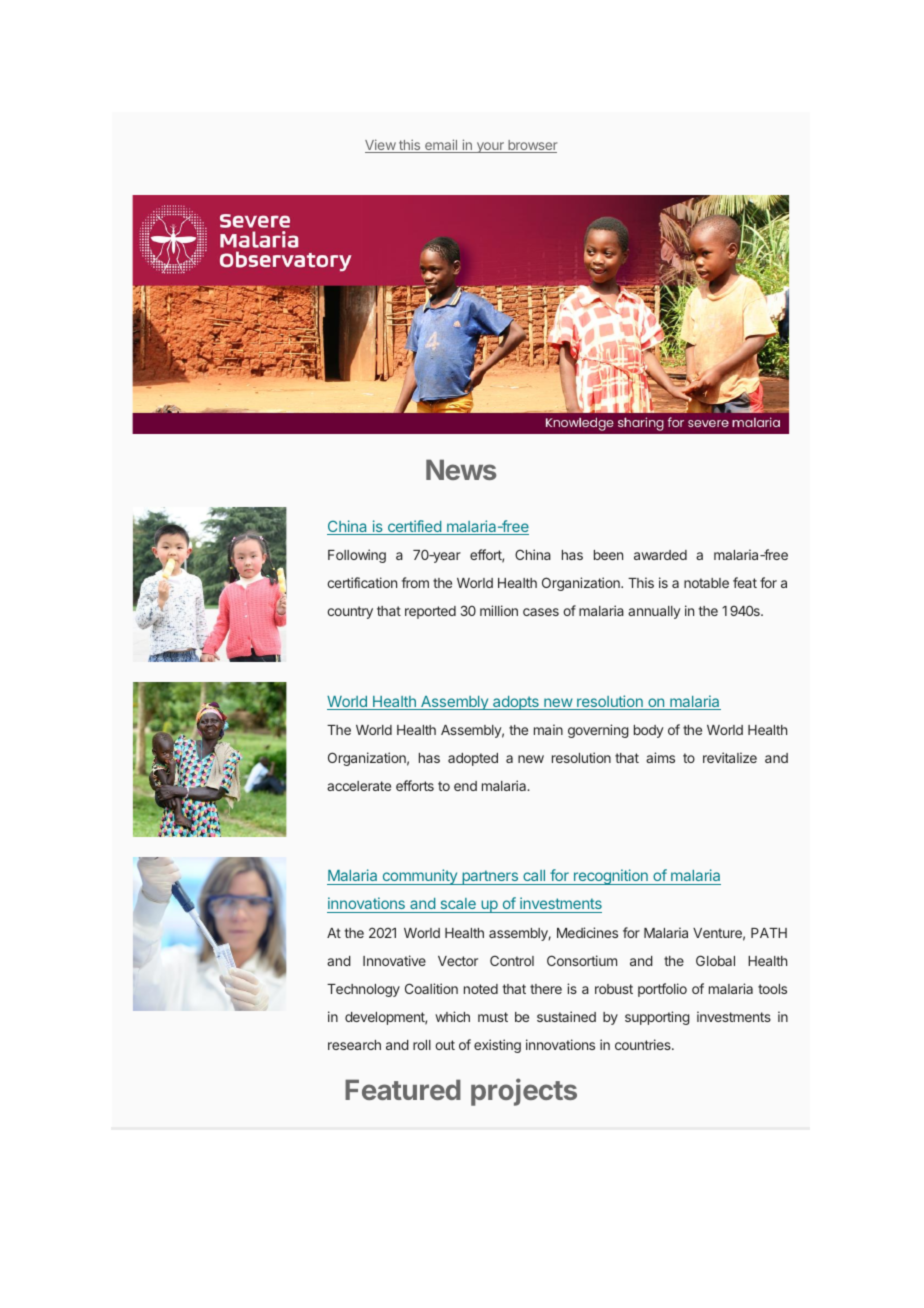 The height and width of the document is (1308, 924). Describe the element at coordinates (490, 147) in the document. I see `your` at that location.
